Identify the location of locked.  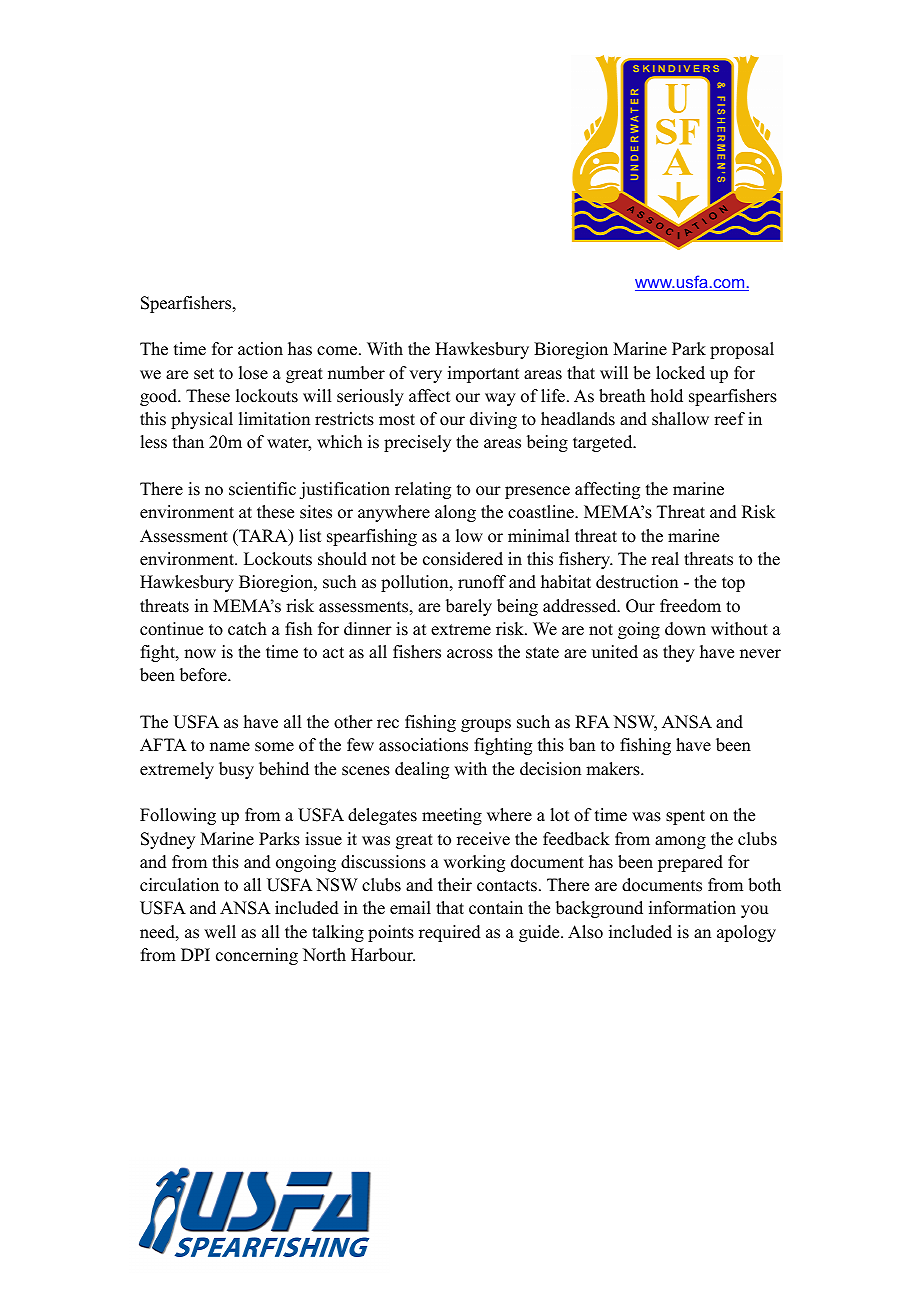
(680, 373).
